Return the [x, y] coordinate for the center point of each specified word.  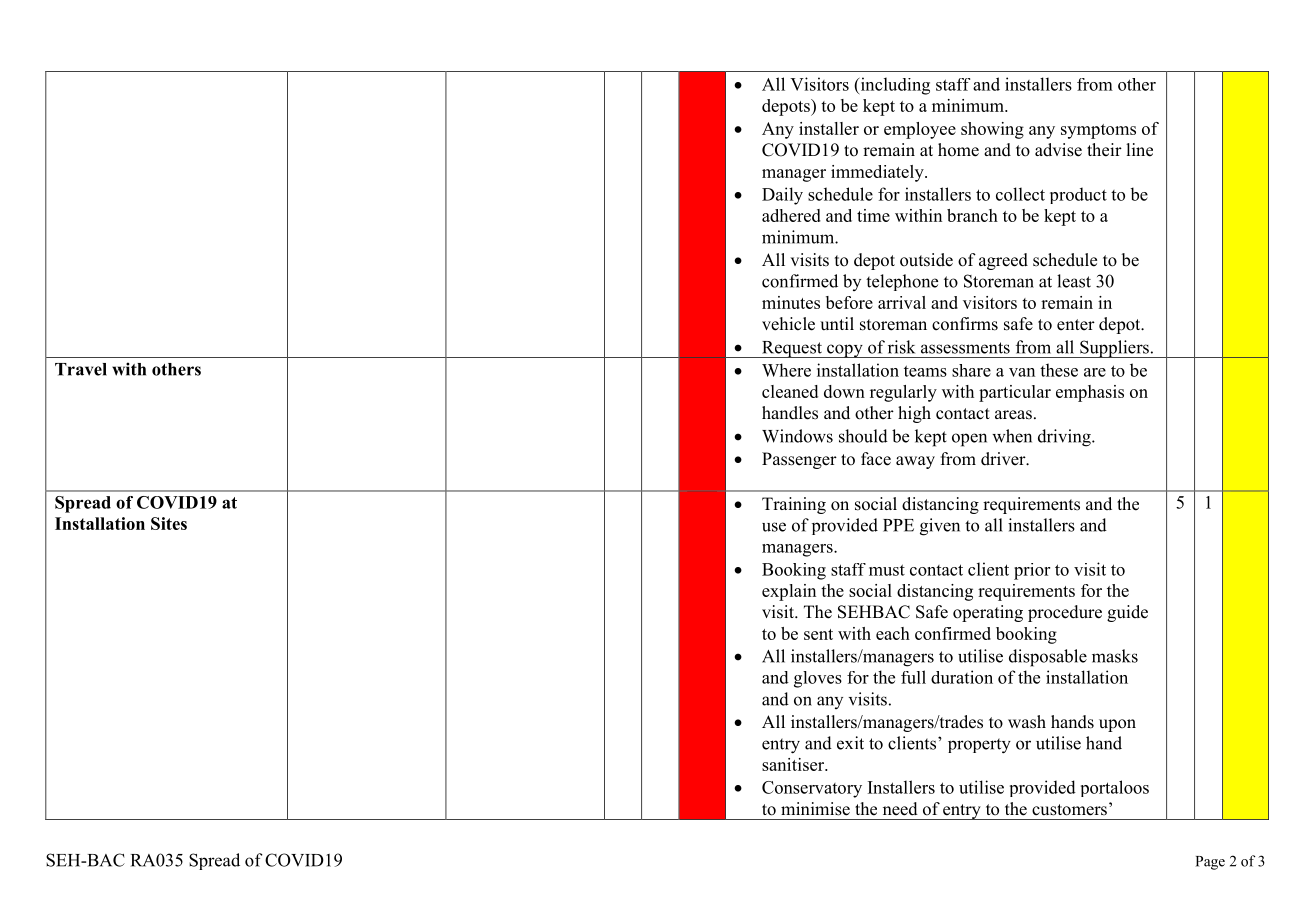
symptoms [1098, 131]
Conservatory [812, 789]
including [894, 86]
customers [1069, 810]
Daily [782, 196]
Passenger [799, 460]
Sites [169, 523]
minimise [815, 809]
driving [1065, 438]
